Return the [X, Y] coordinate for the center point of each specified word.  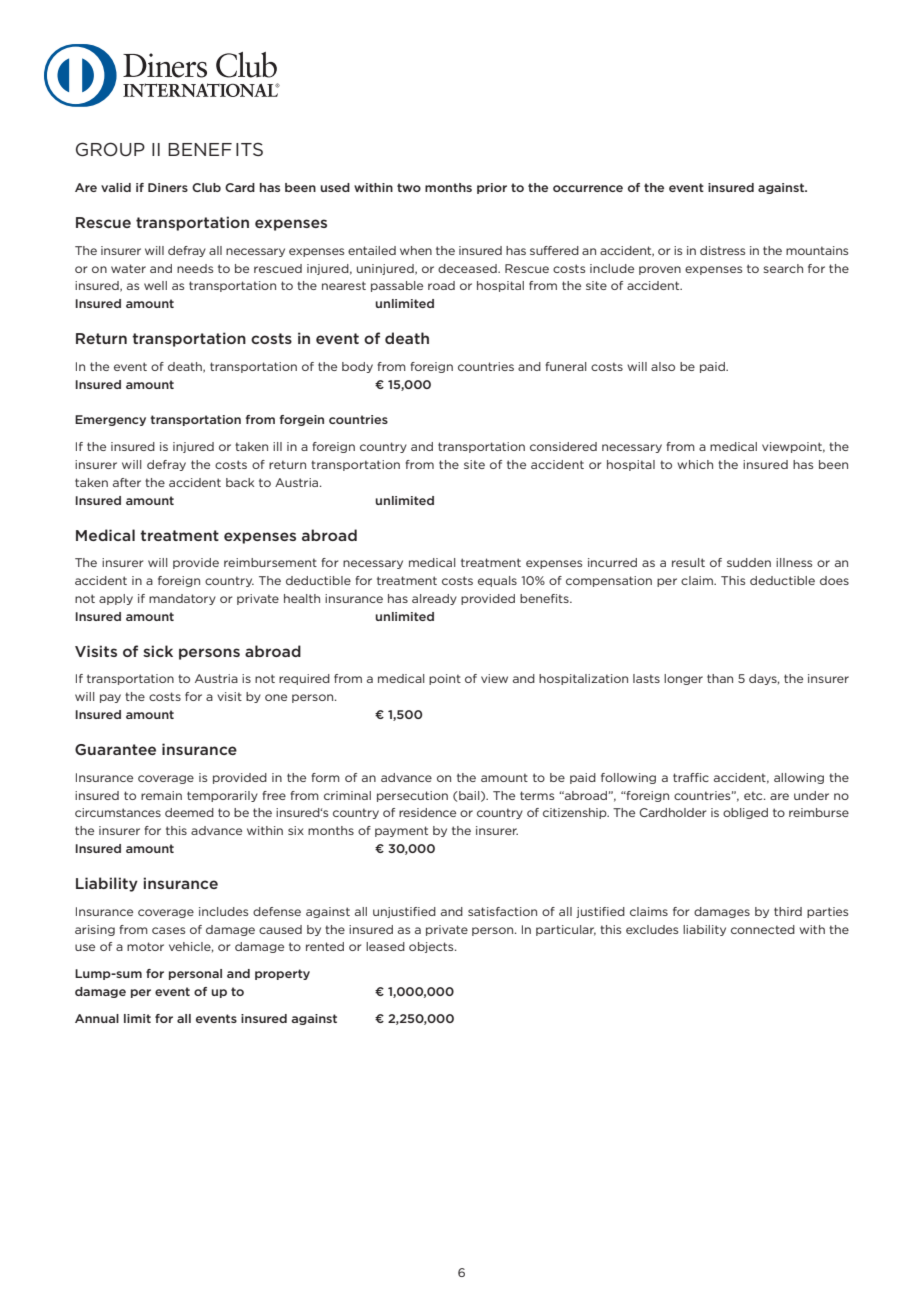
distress [722, 250]
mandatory [182, 599]
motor [145, 946]
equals [497, 581]
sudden [749, 562]
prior [492, 188]
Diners [168, 187]
